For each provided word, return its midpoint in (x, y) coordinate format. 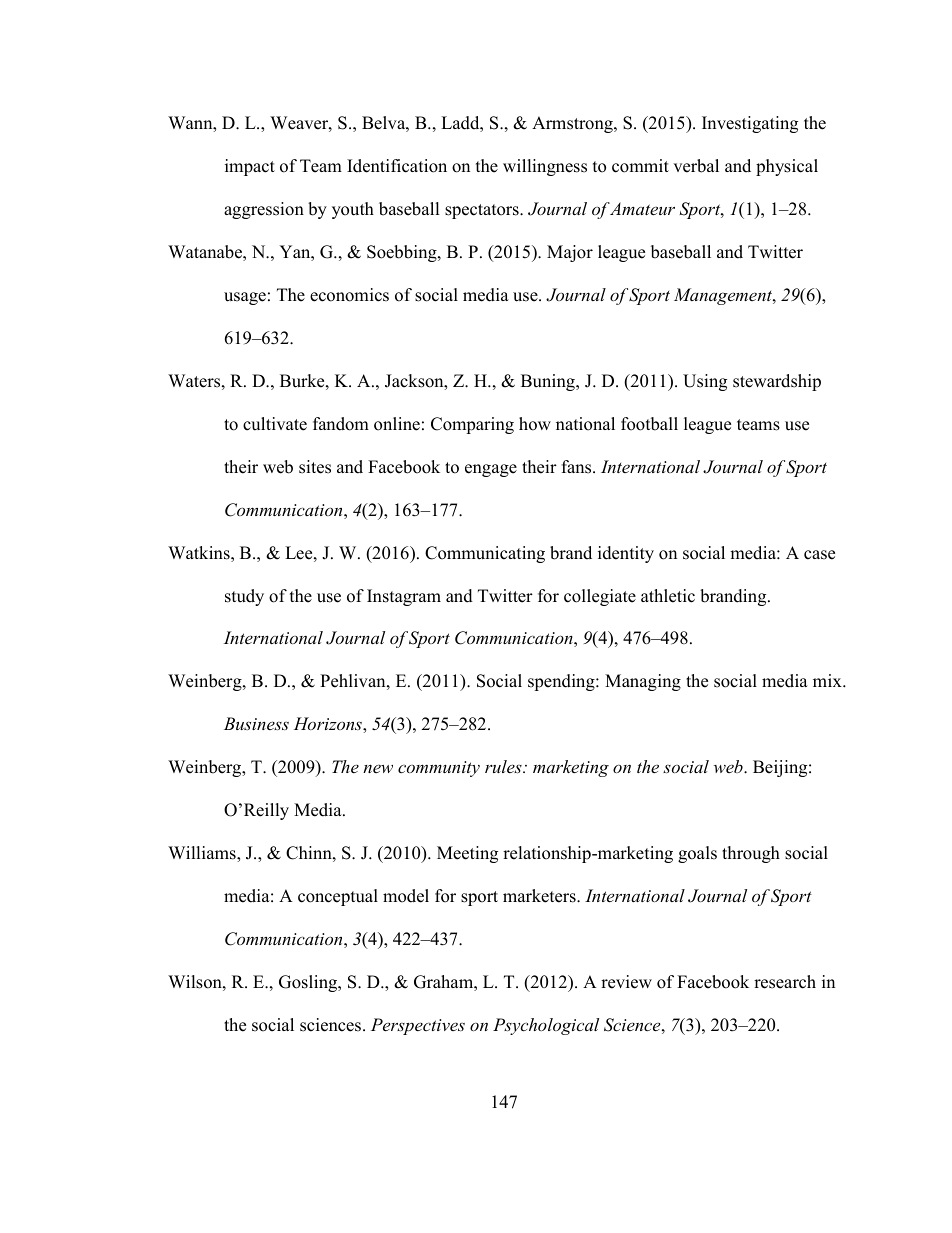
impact (250, 167)
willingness (545, 167)
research (785, 982)
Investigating (750, 124)
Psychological (546, 1026)
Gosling (309, 983)
